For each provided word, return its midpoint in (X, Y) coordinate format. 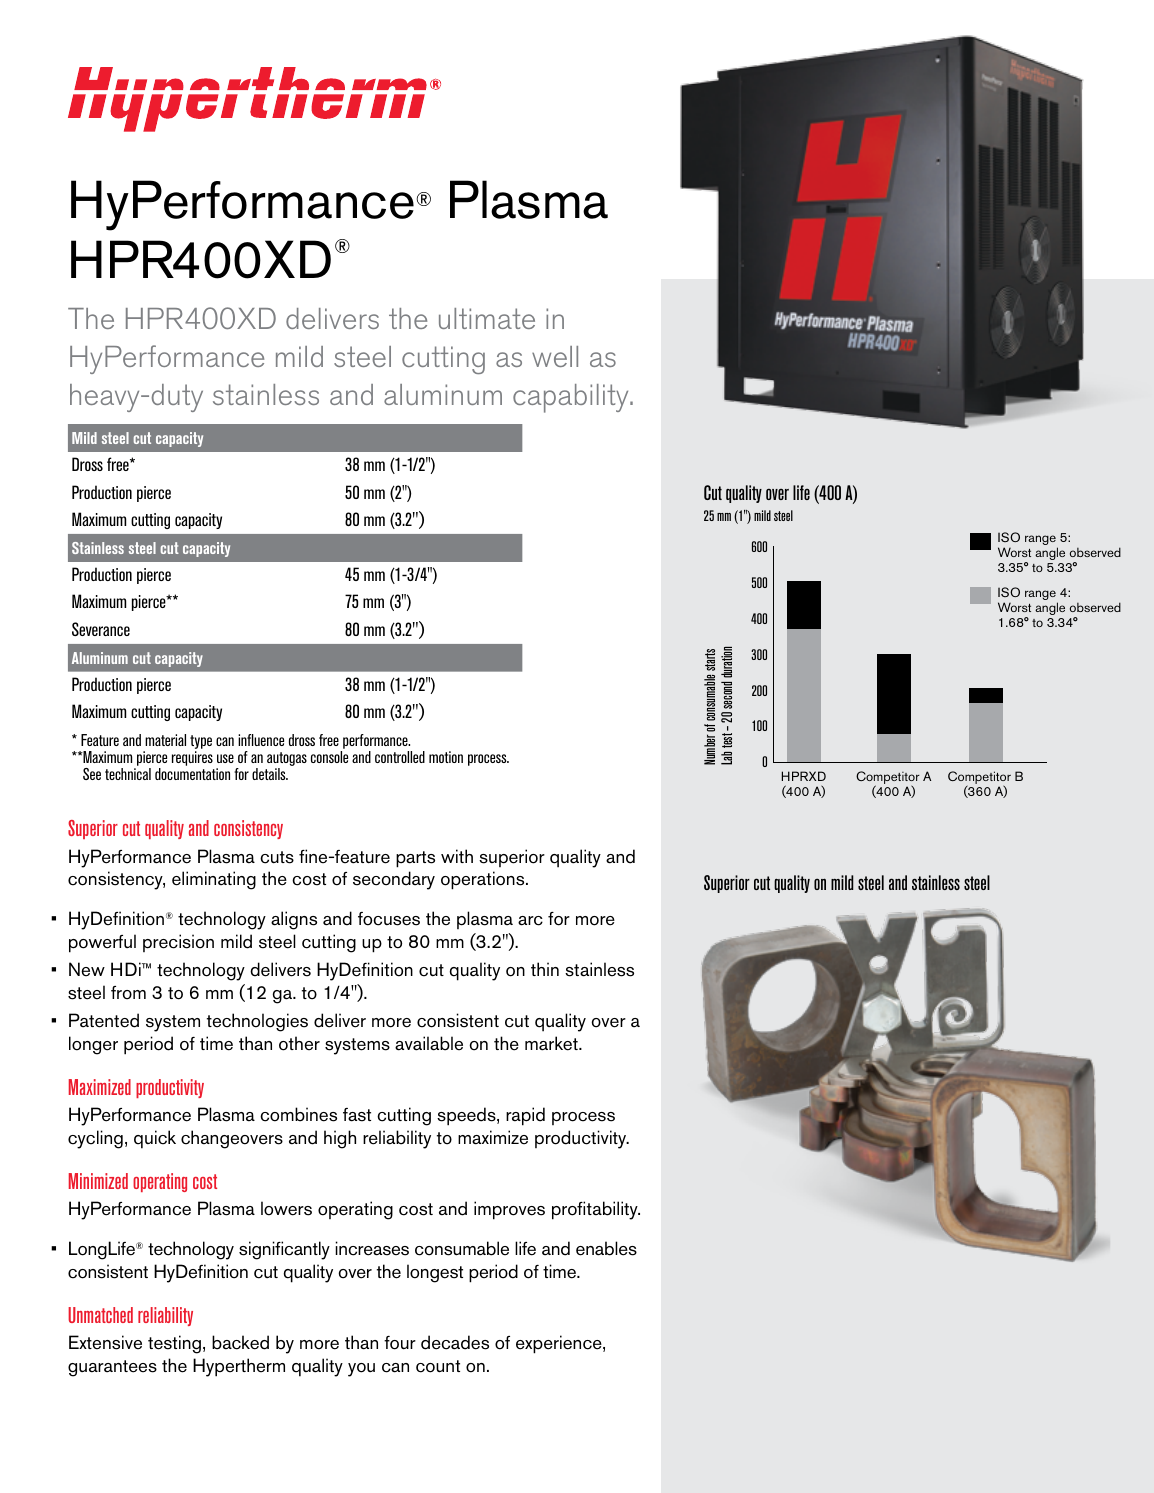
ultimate (487, 318)
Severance (101, 629)
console (329, 757)
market (552, 1043)
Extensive (105, 1342)
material (165, 740)
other (299, 1043)
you (361, 1370)
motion (446, 757)
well (555, 356)
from (128, 993)
